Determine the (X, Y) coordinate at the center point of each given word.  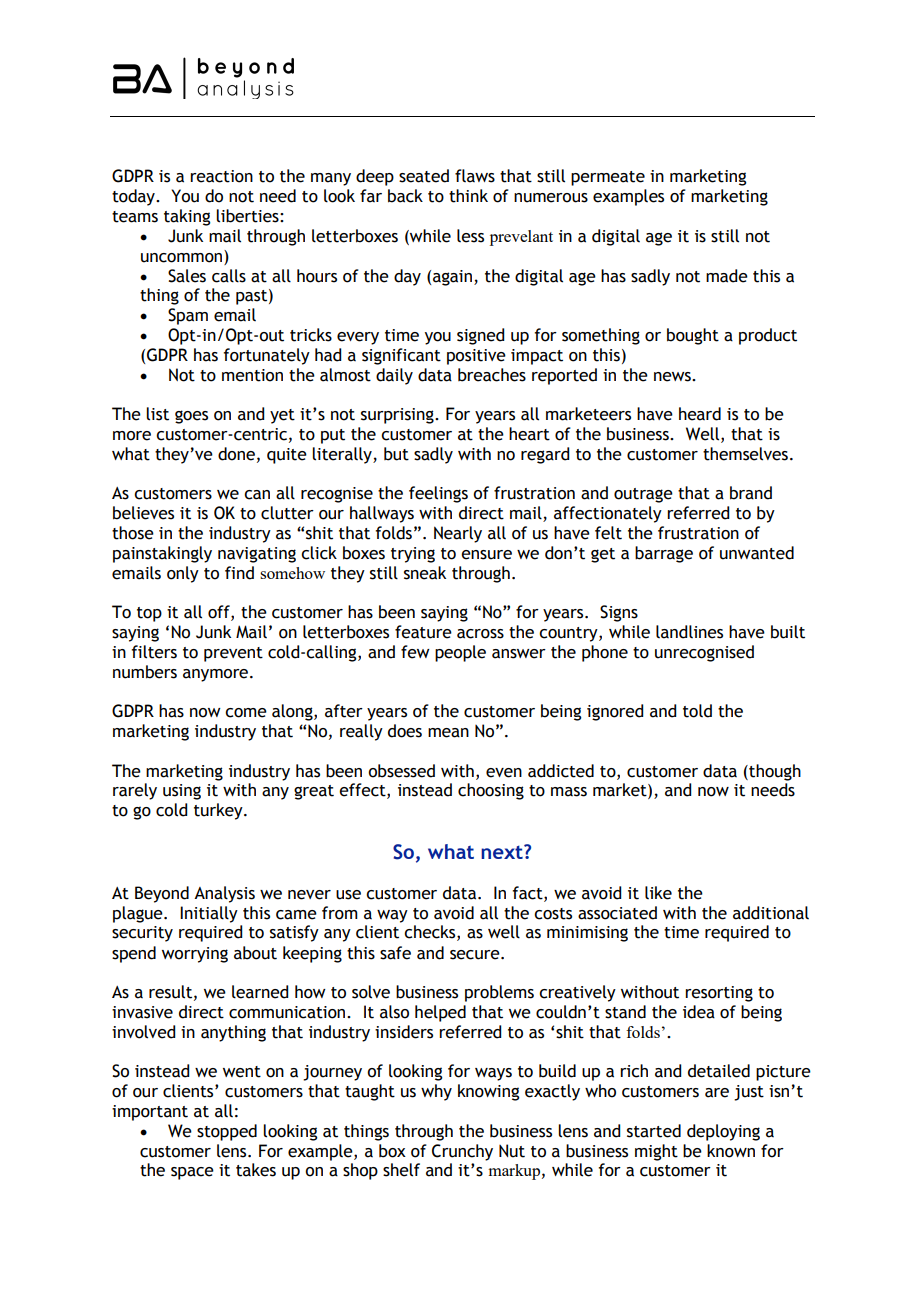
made (727, 276)
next (503, 852)
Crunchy (462, 1152)
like (658, 893)
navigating (257, 555)
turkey (219, 811)
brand (751, 493)
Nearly (458, 534)
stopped (227, 1132)
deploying (723, 1132)
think (468, 196)
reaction (221, 176)
